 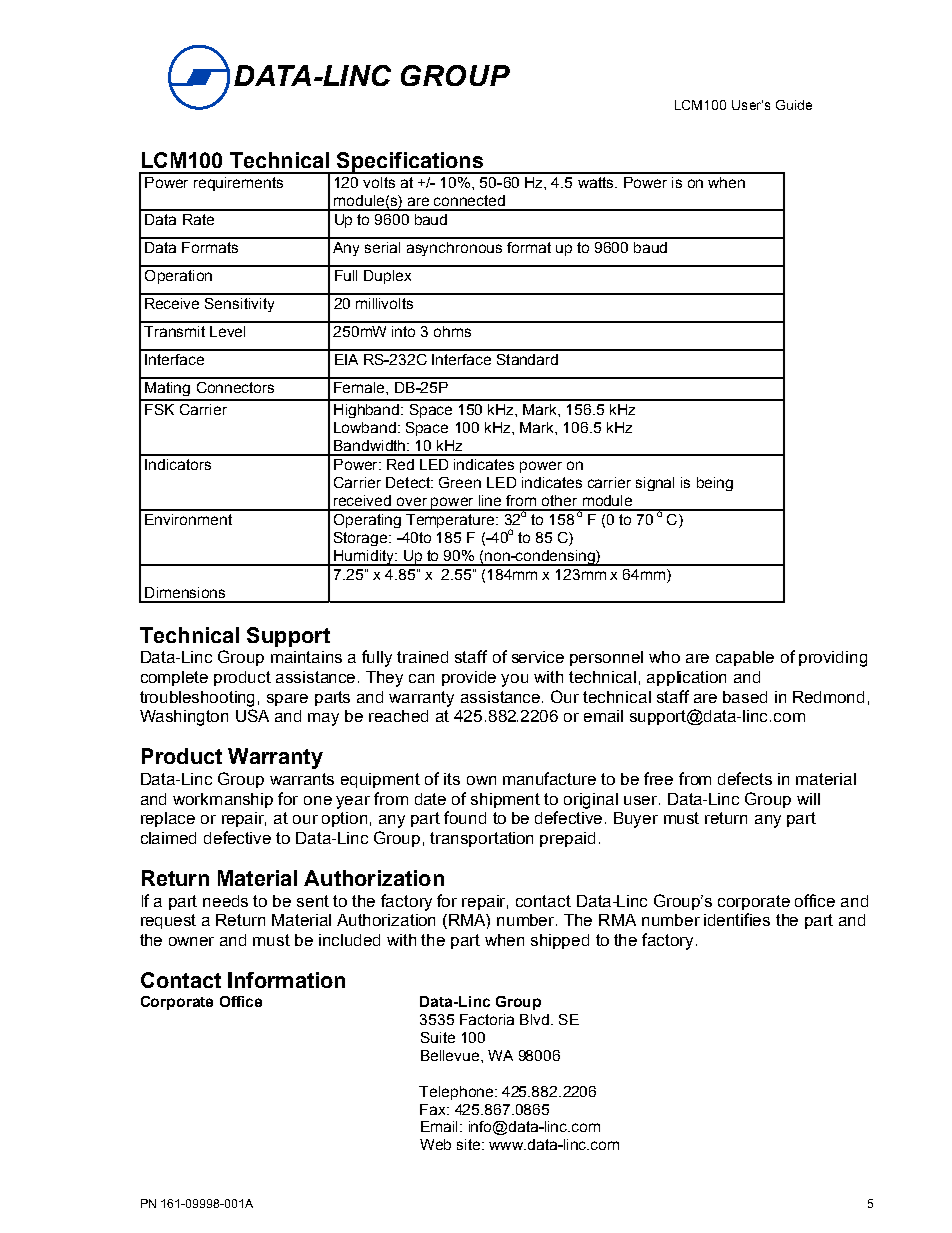 I want to click on identifies, so click(x=737, y=919).
